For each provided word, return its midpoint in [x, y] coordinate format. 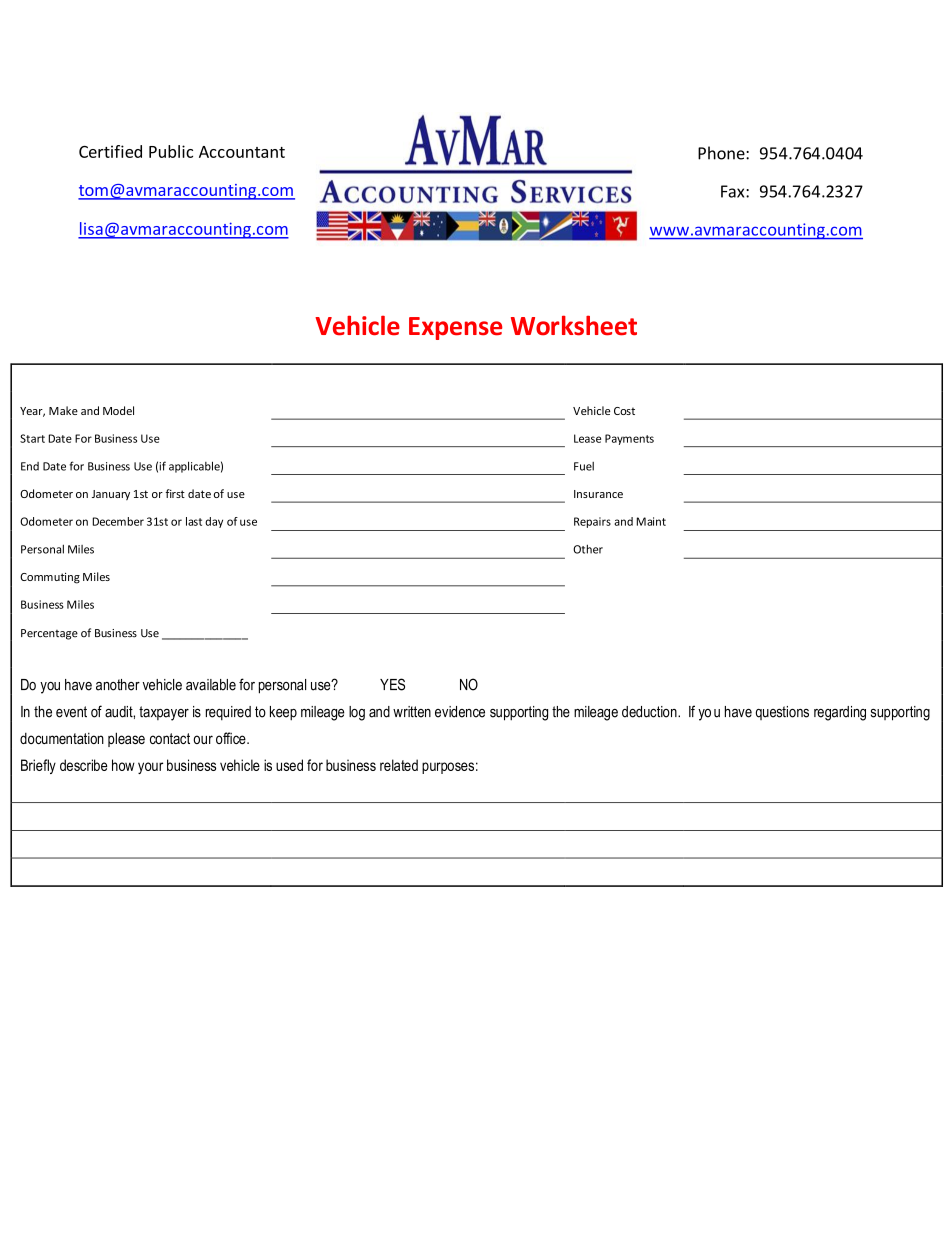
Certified [110, 151]
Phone [722, 153]
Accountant [242, 152]
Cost [624, 411]
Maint [651, 521]
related [399, 765]
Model [118, 410]
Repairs [592, 522]
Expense [455, 328]
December [118, 521]
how [123, 765]
